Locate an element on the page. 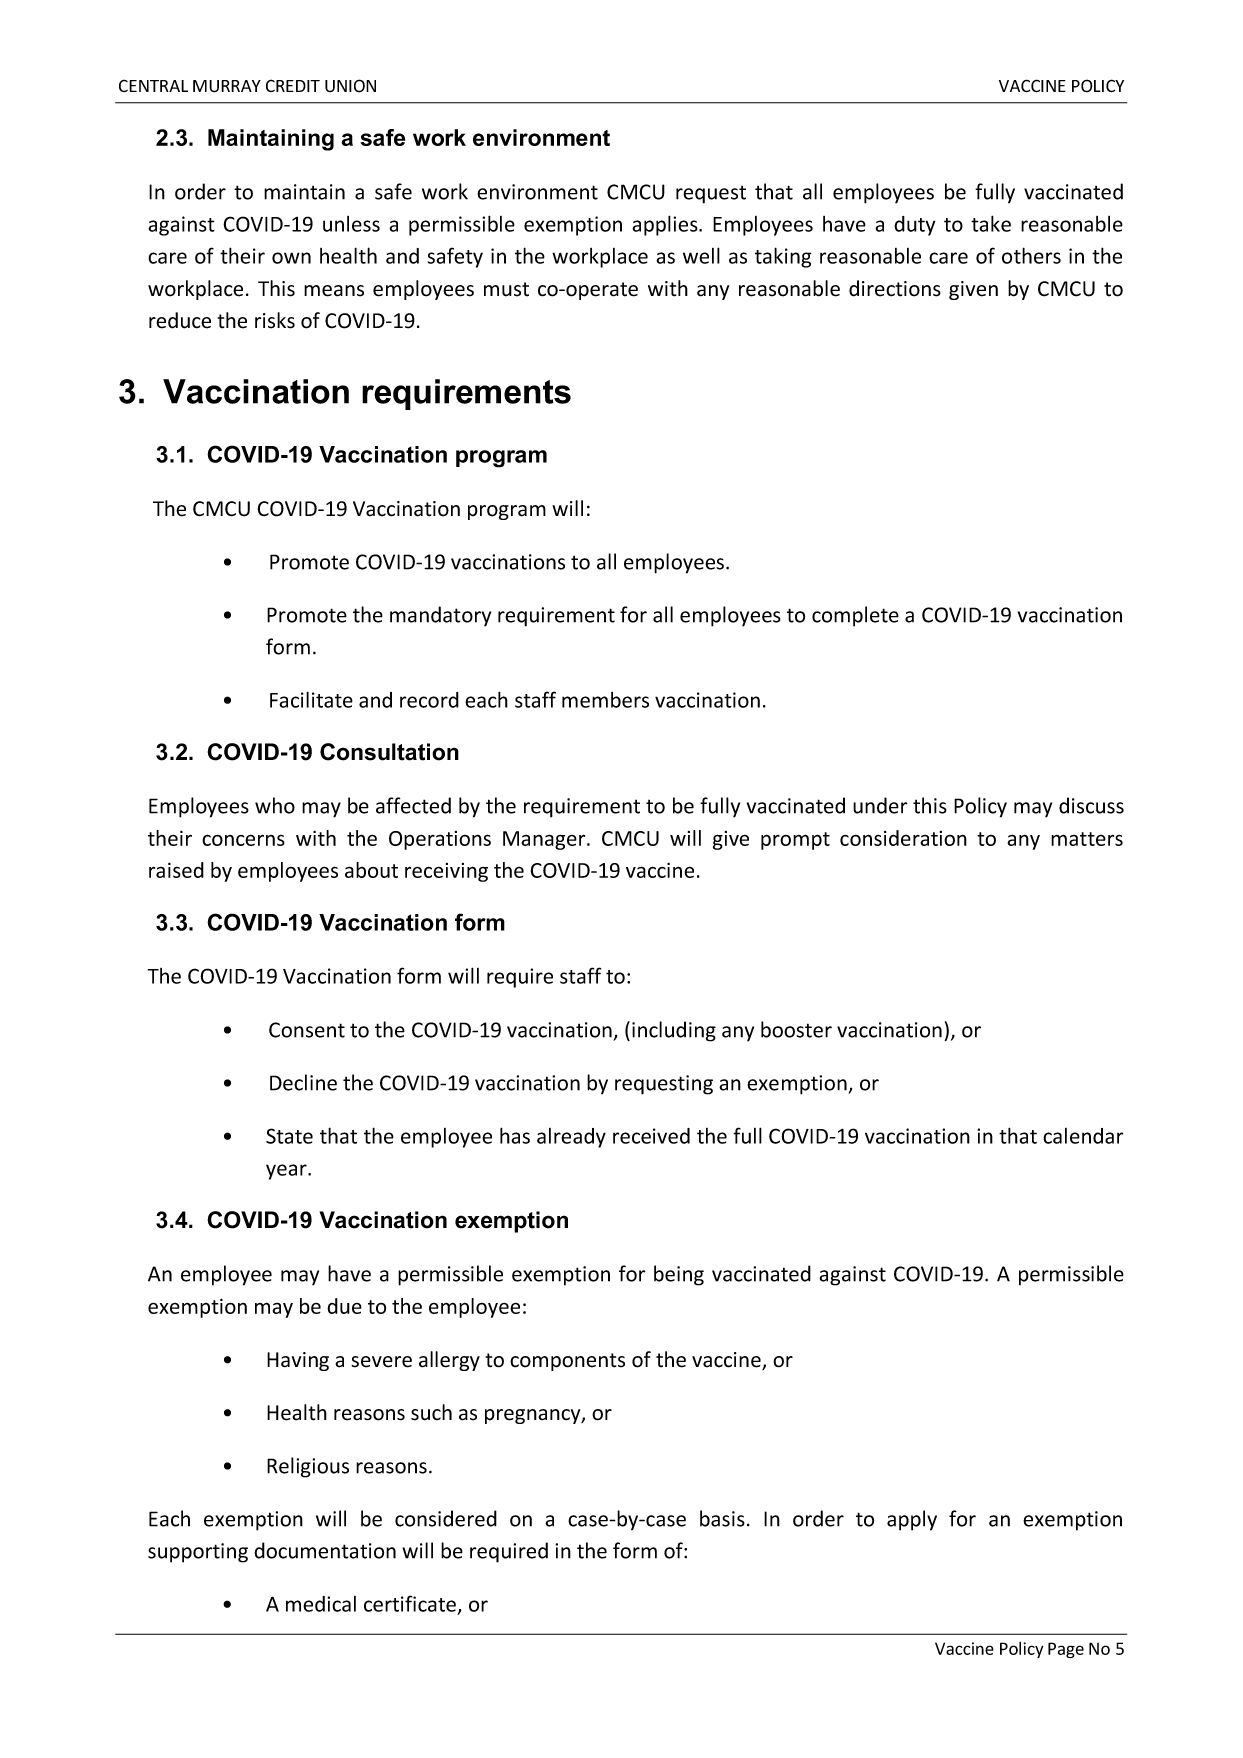  risks is located at coordinates (275, 320).
